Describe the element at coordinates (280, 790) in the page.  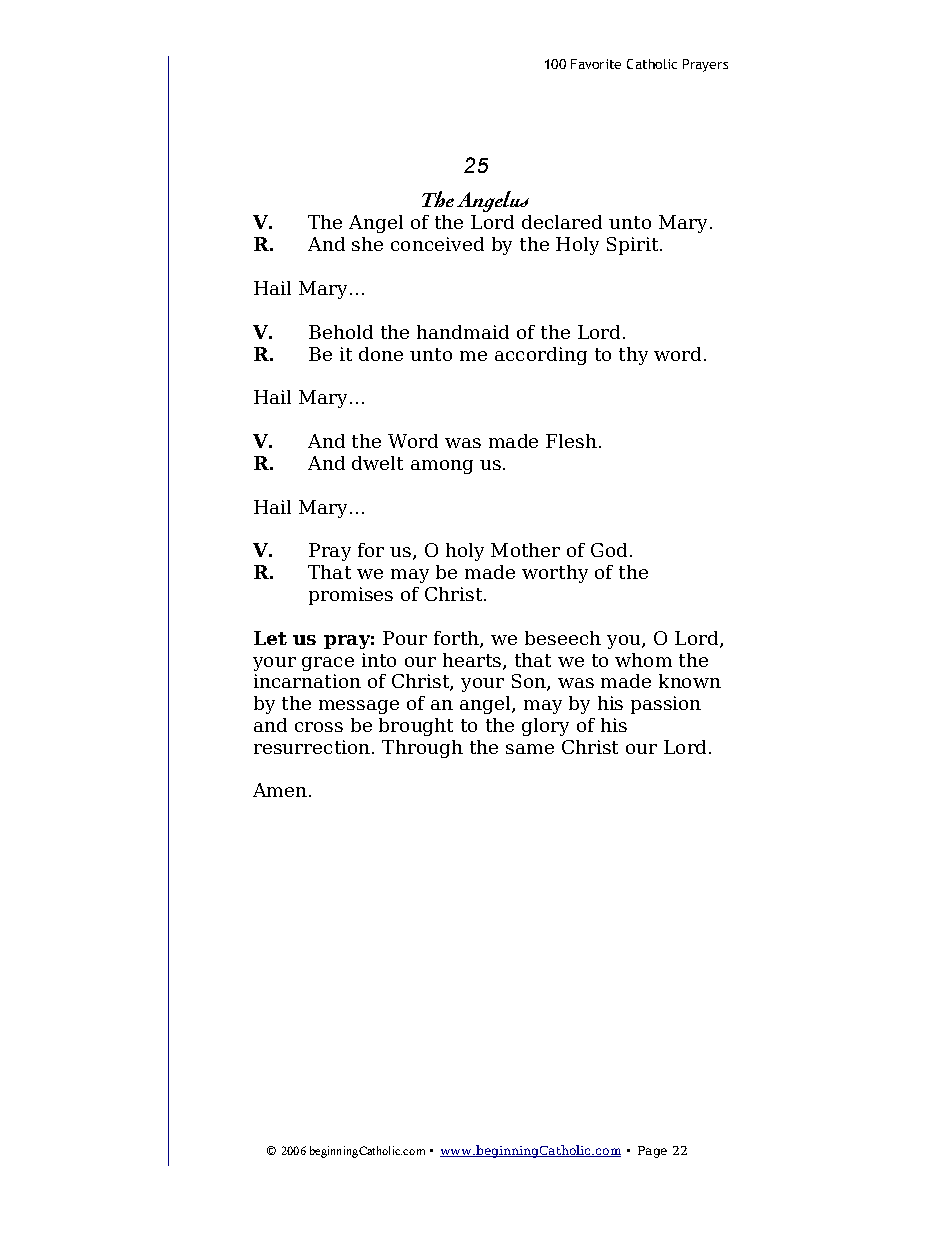
I see `Amen` at that location.
